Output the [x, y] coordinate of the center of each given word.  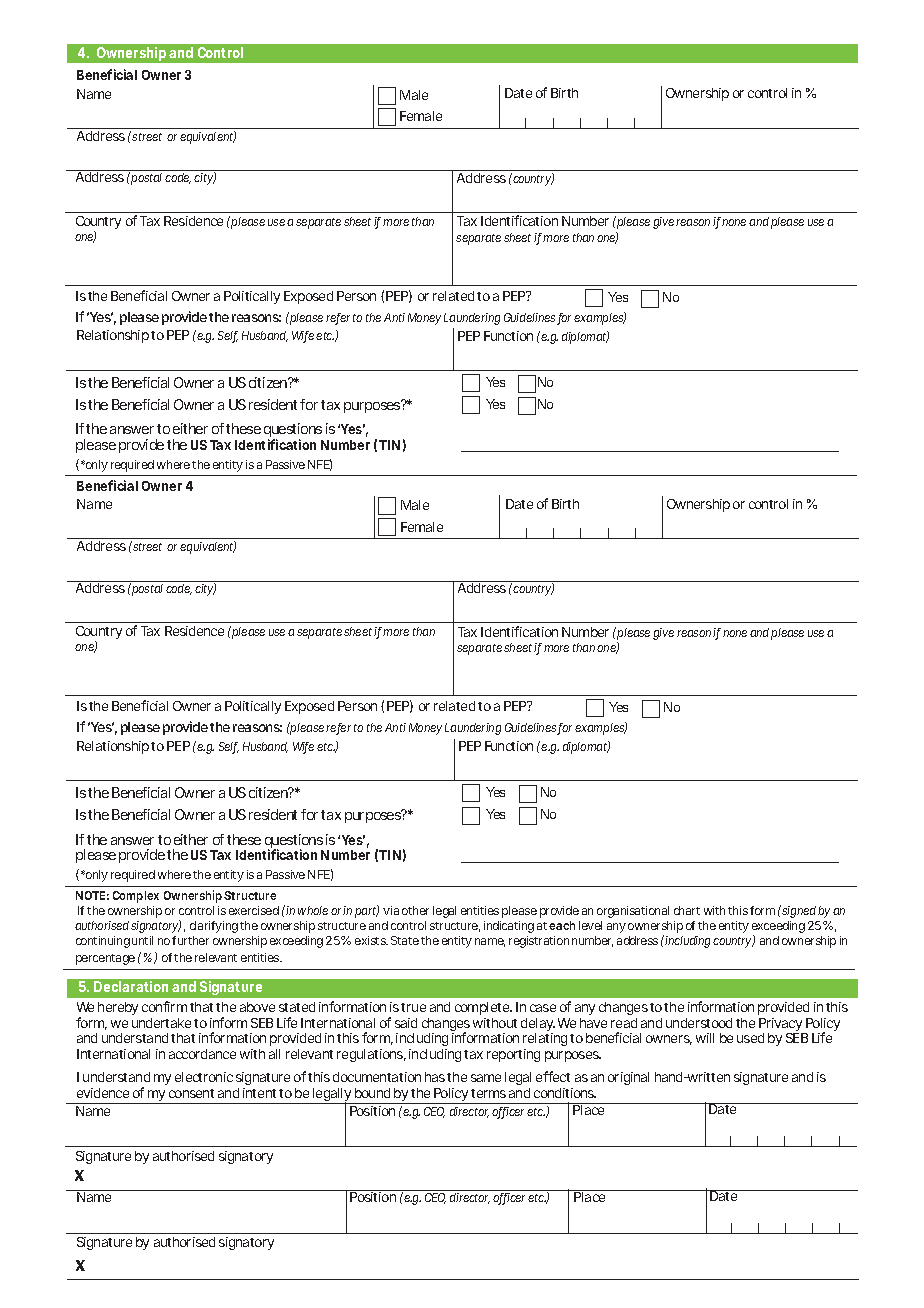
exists [371, 940]
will [705, 1038]
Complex [136, 897]
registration [539, 942]
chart [687, 910]
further [190, 940]
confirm [164, 1006]
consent [191, 1093]
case [543, 1008]
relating [545, 1041]
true [413, 1007]
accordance [202, 1054]
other [415, 910]
